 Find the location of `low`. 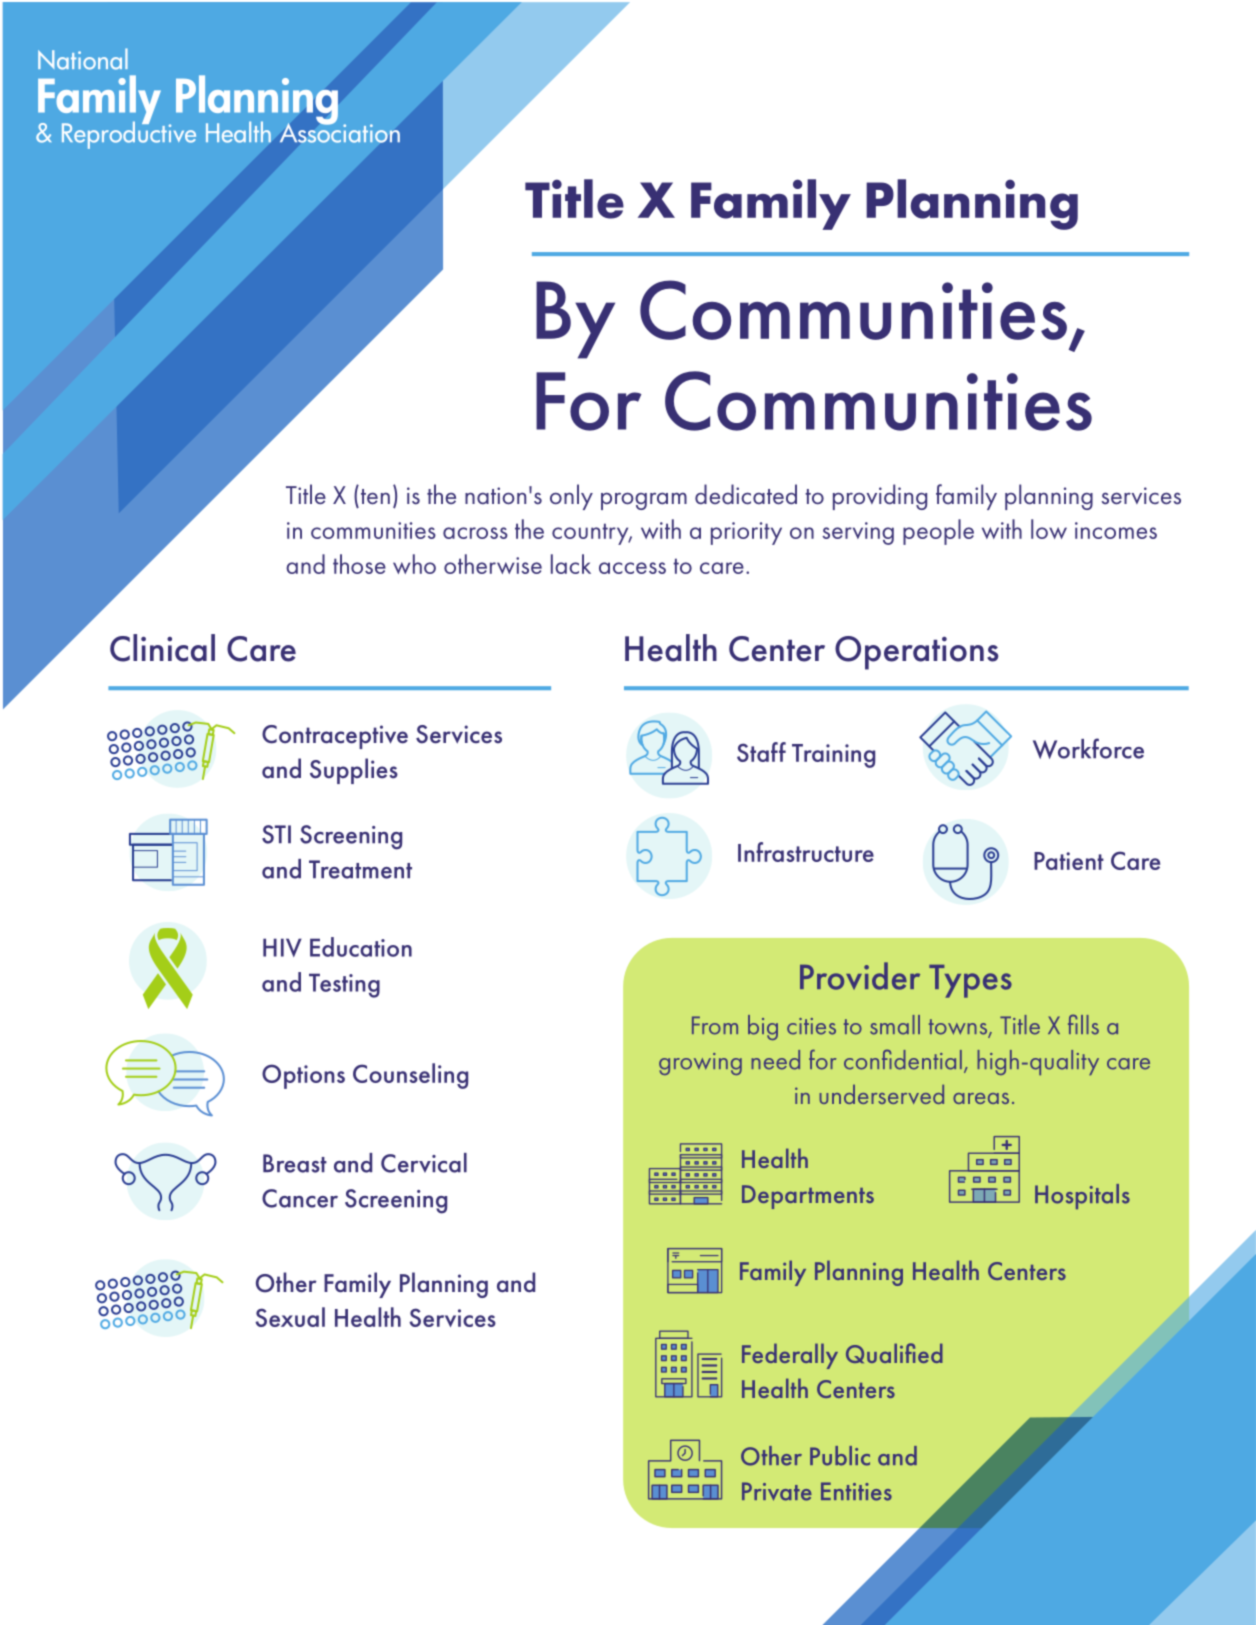

low is located at coordinates (1049, 529).
